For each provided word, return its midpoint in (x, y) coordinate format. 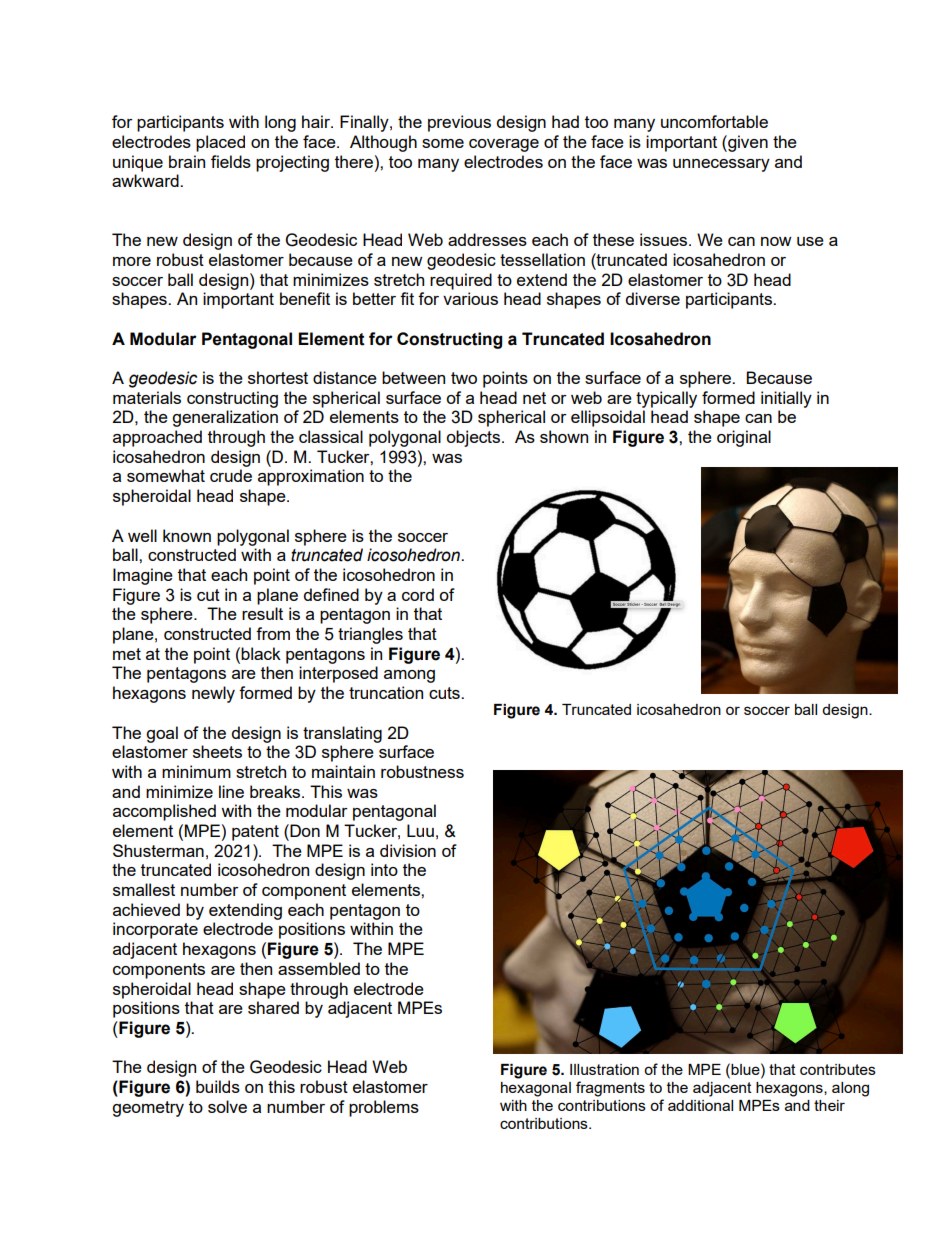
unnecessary (721, 165)
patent (255, 833)
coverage (504, 145)
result (262, 613)
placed (220, 143)
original (744, 438)
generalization (225, 418)
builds (218, 1086)
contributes (838, 1069)
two (464, 378)
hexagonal (536, 1089)
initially (786, 399)
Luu (420, 830)
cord (418, 594)
